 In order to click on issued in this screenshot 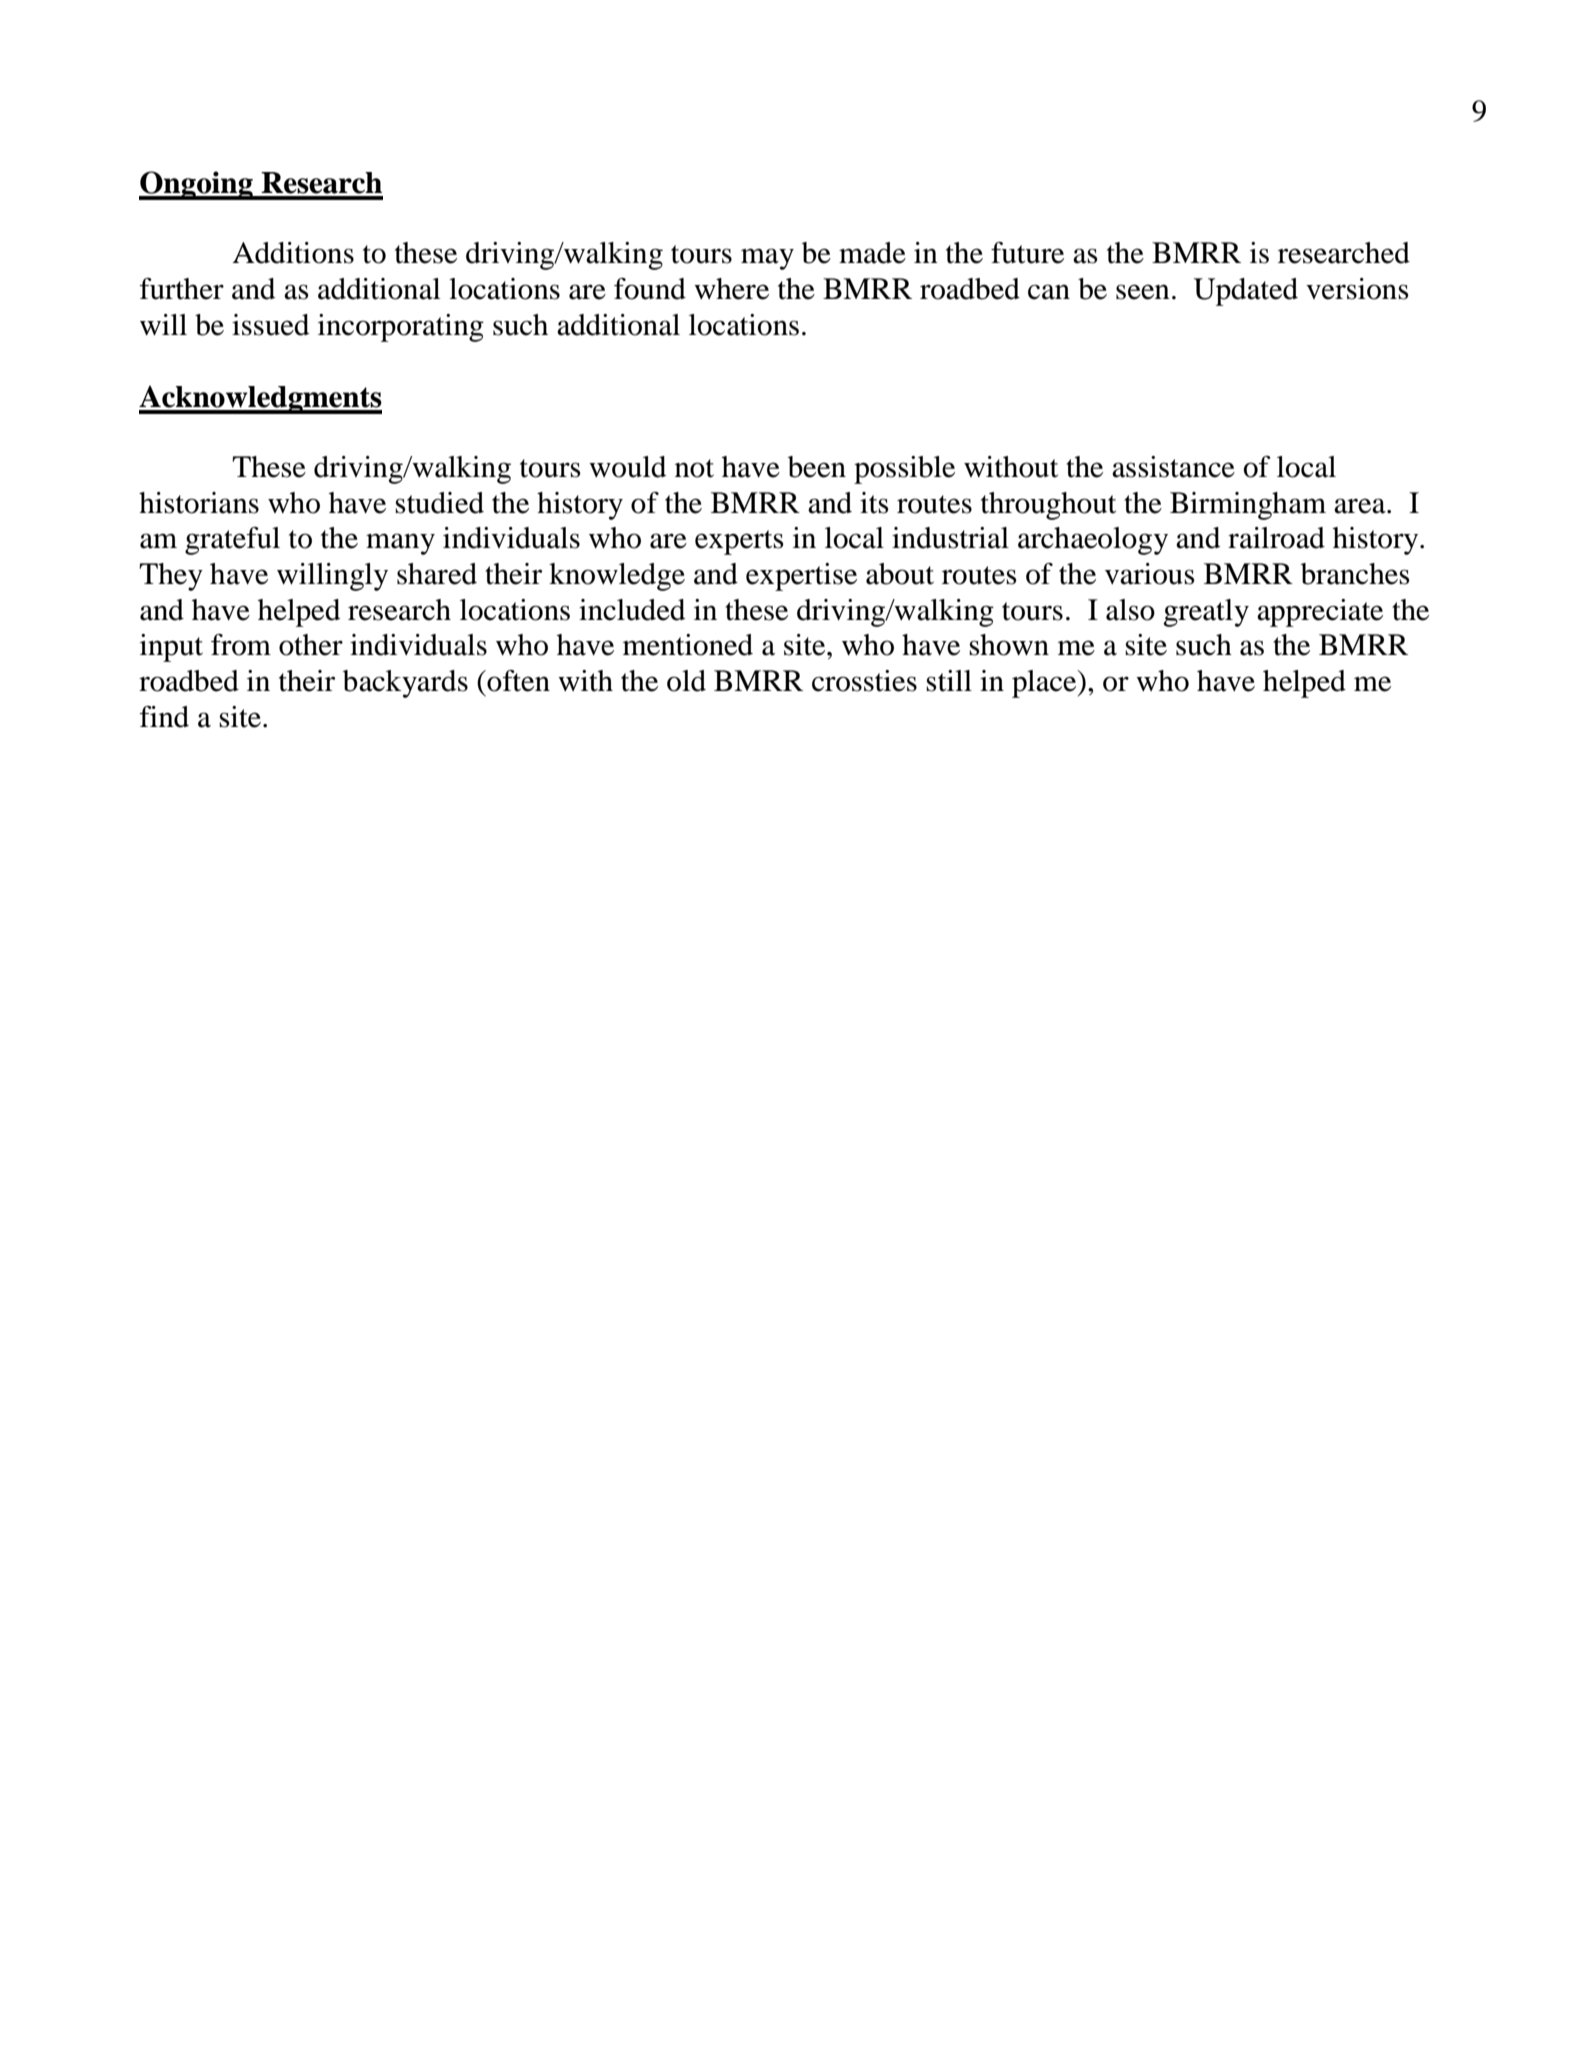, I will do `click(270, 325)`.
